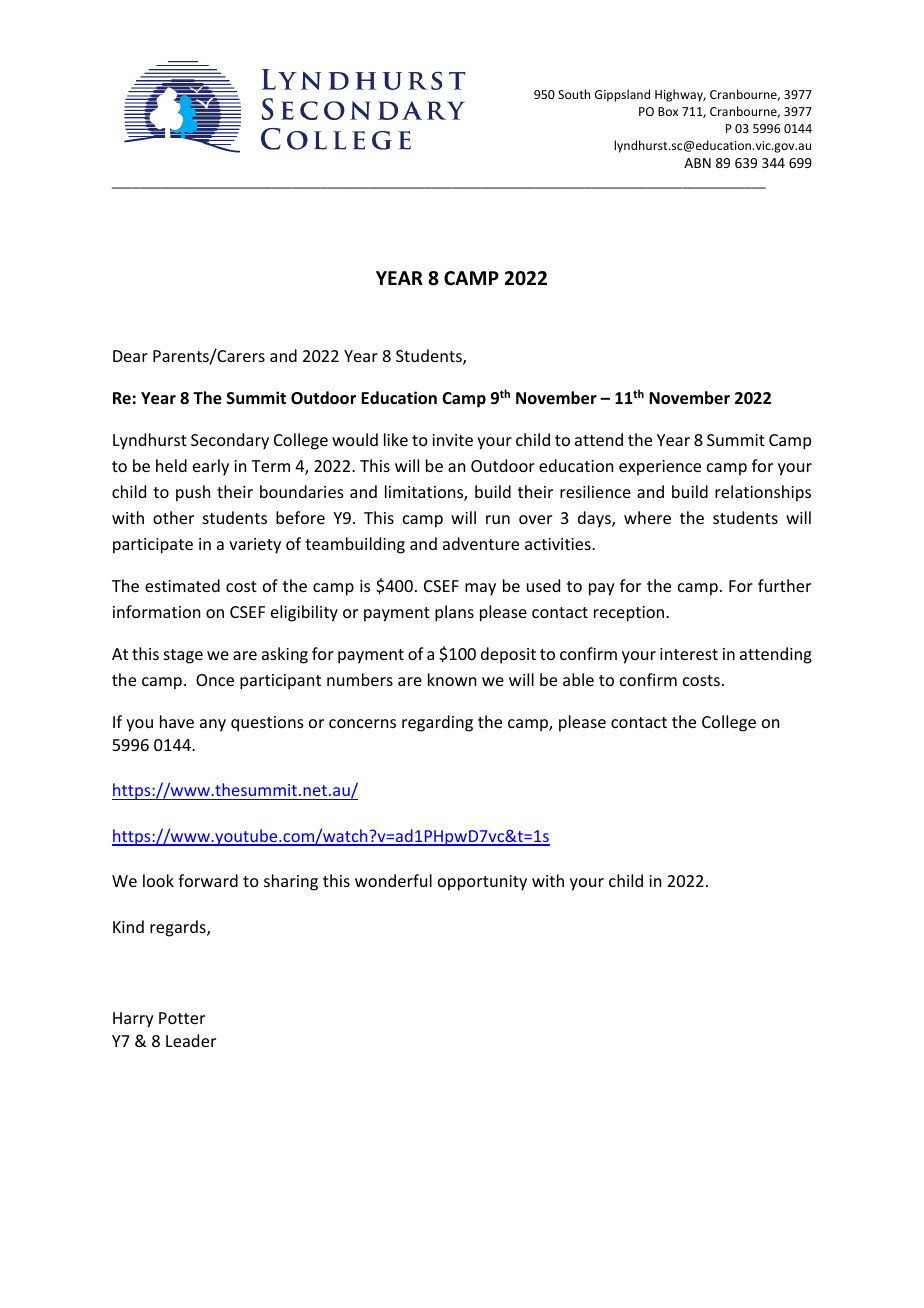 This page has width=924, height=1308. What do you see at coordinates (130, 356) in the page?
I see `Dear` at bounding box center [130, 356].
